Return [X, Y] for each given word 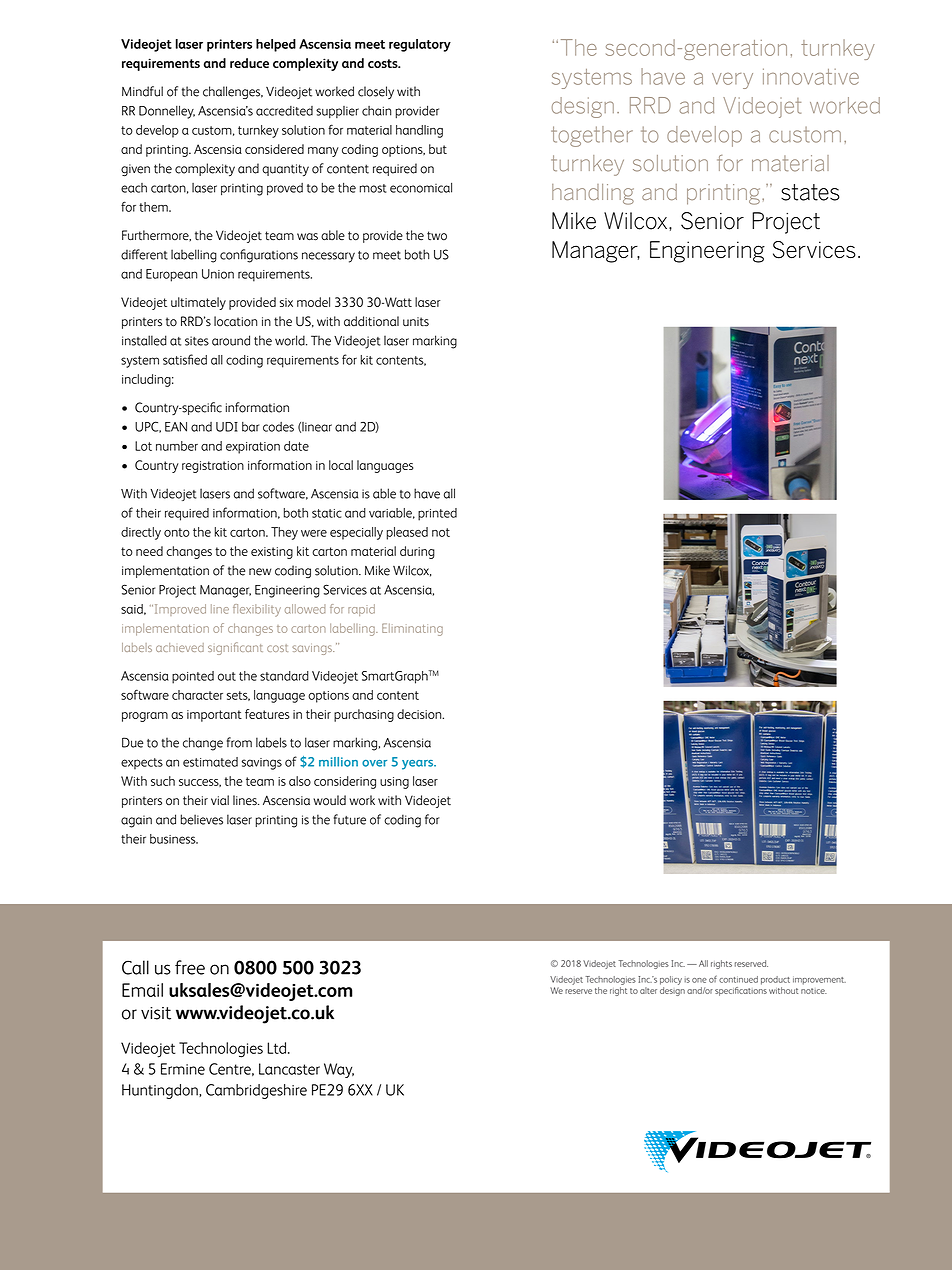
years [419, 765]
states [810, 192]
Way [339, 1070]
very [732, 81]
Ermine [183, 1069]
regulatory [420, 45]
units [416, 322]
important [214, 716]
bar [250, 427]
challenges [233, 92]
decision [420, 714]
